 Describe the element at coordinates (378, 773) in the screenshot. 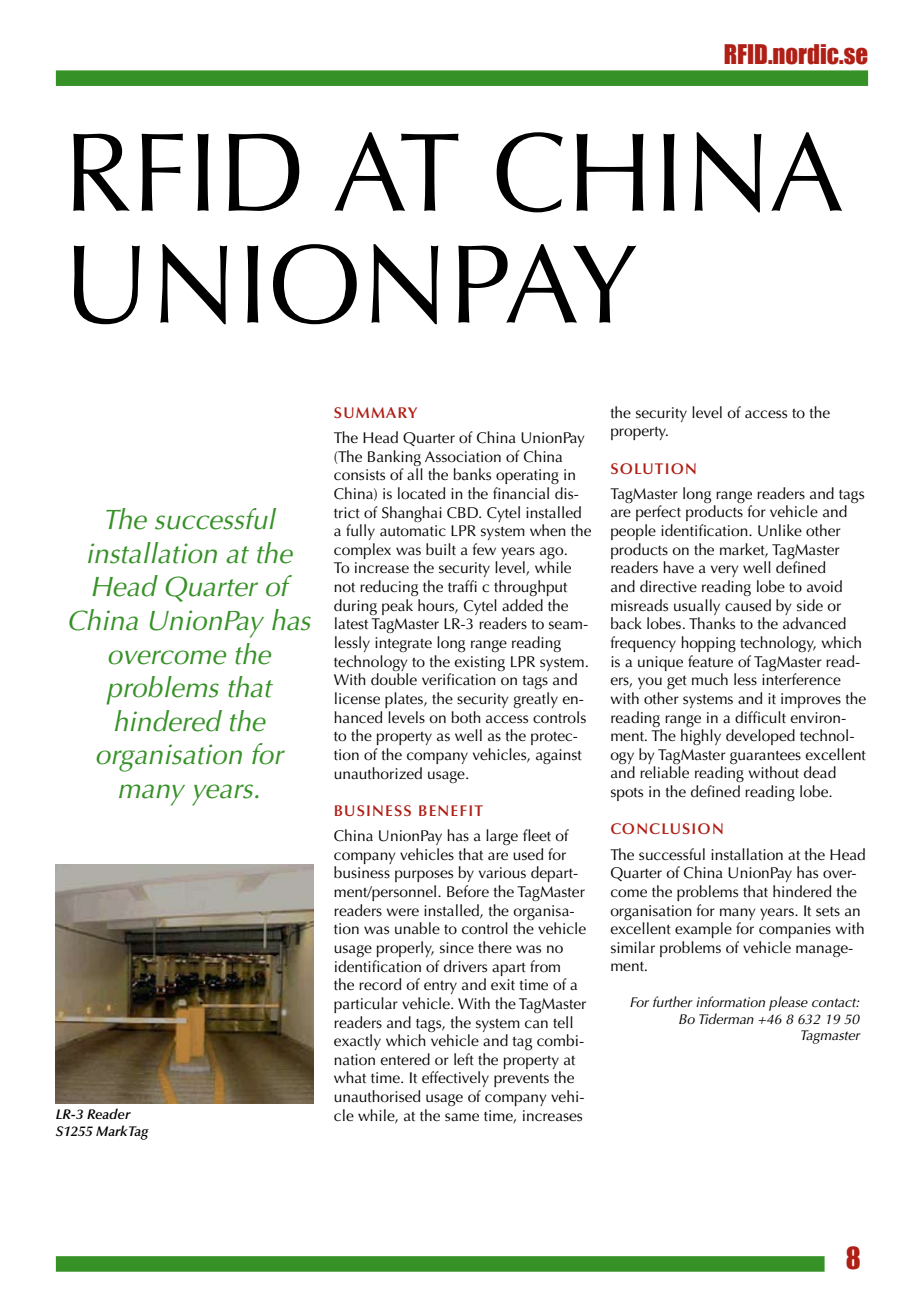

I see `unauthorized` at that location.
